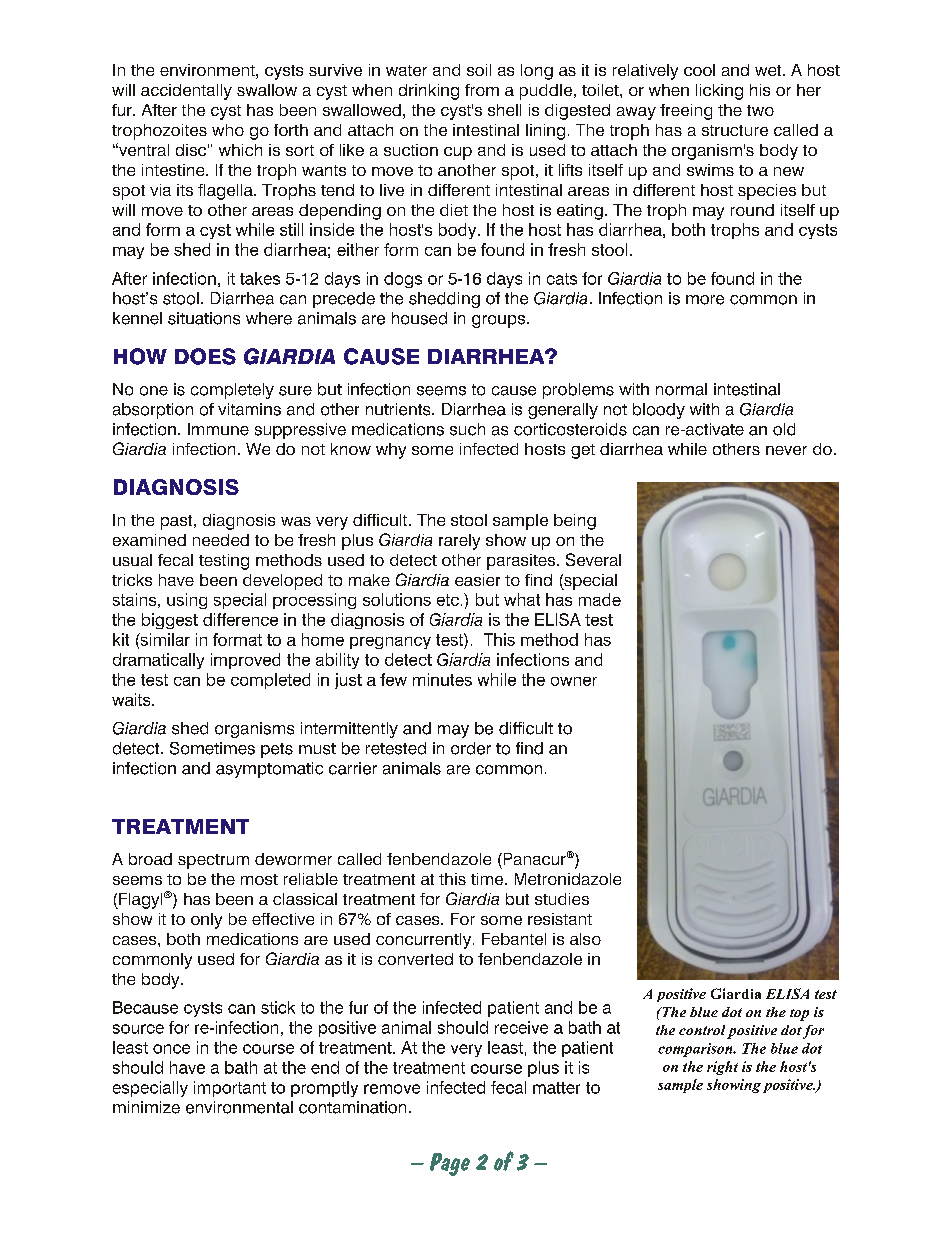 The image size is (952, 1233). I want to click on important, so click(230, 1089).
